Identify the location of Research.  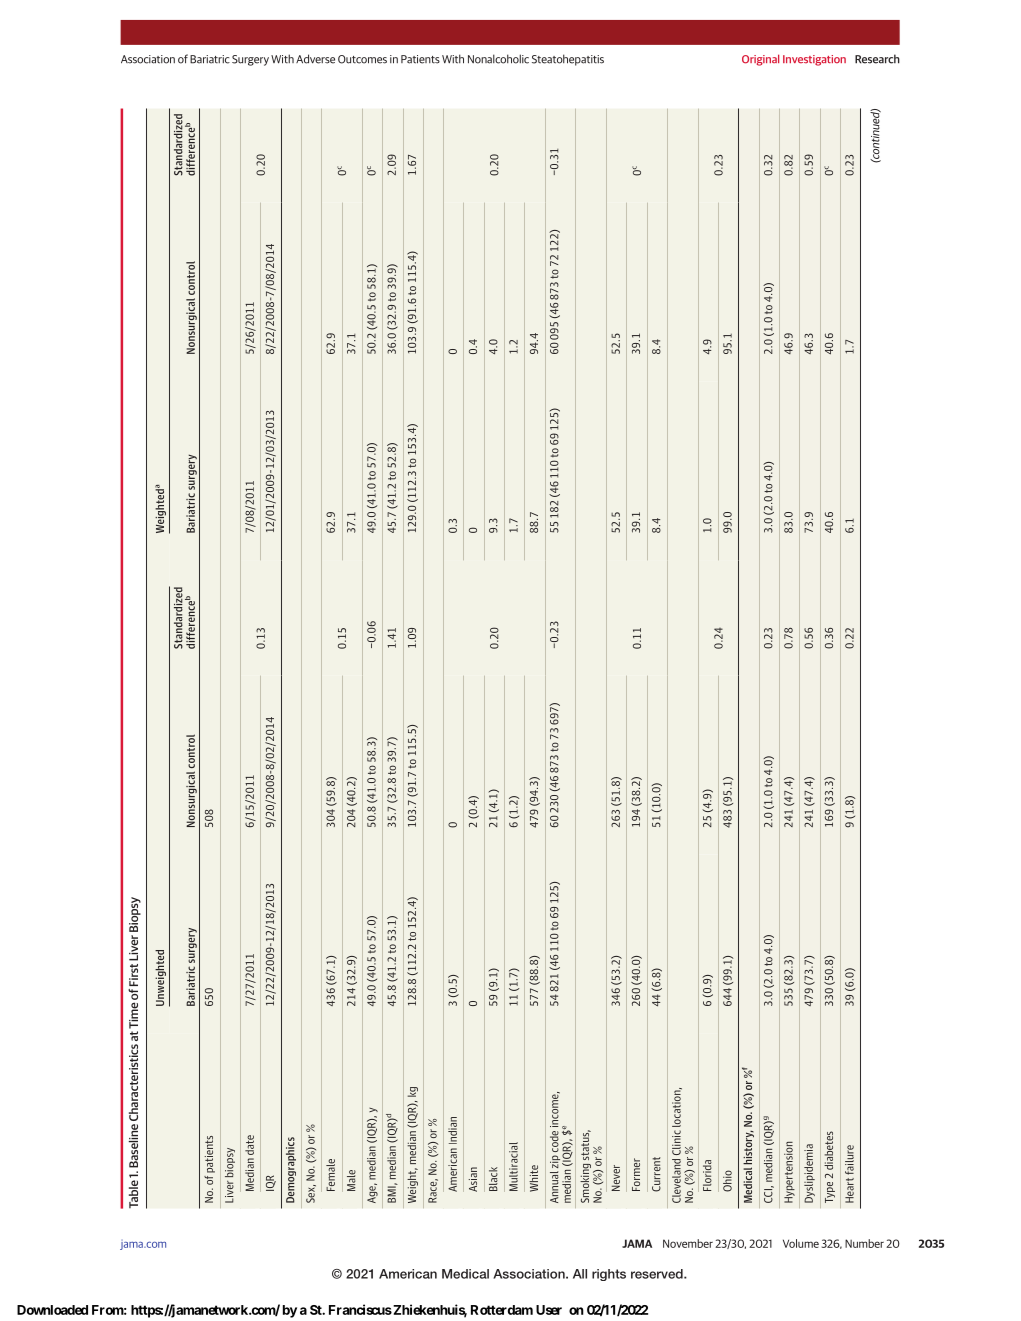
(877, 59).
